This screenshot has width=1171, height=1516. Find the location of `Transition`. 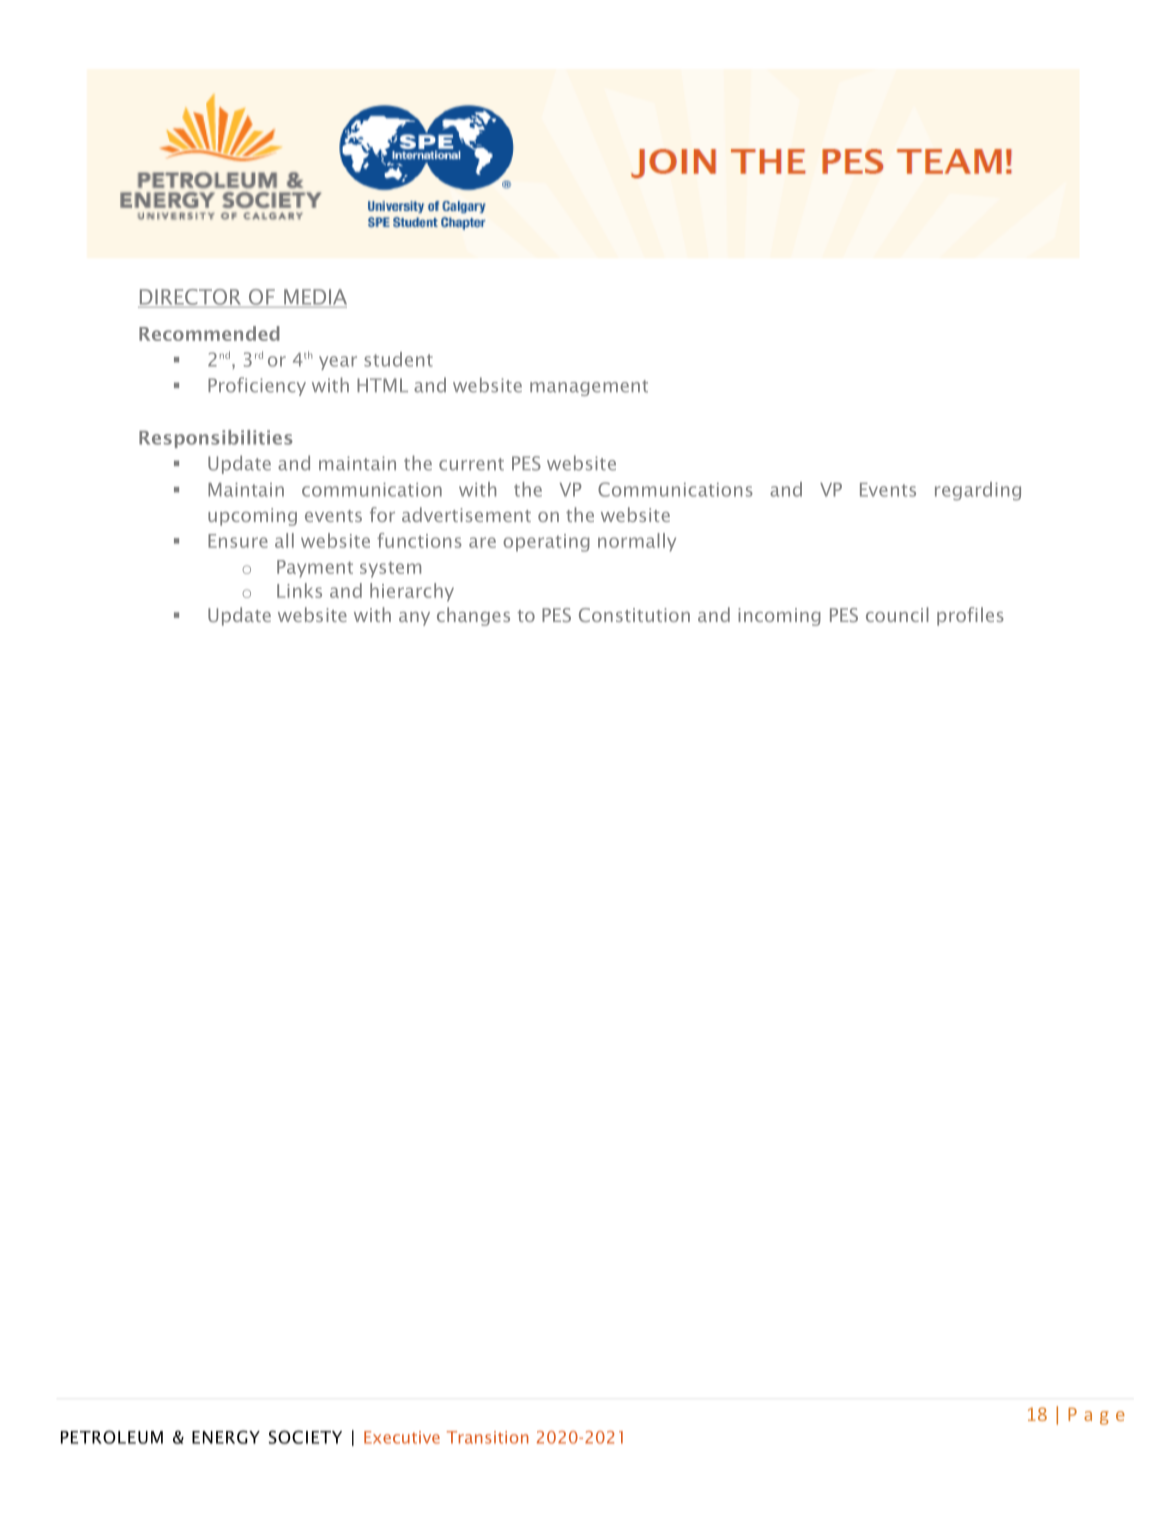

Transition is located at coordinates (488, 1437).
